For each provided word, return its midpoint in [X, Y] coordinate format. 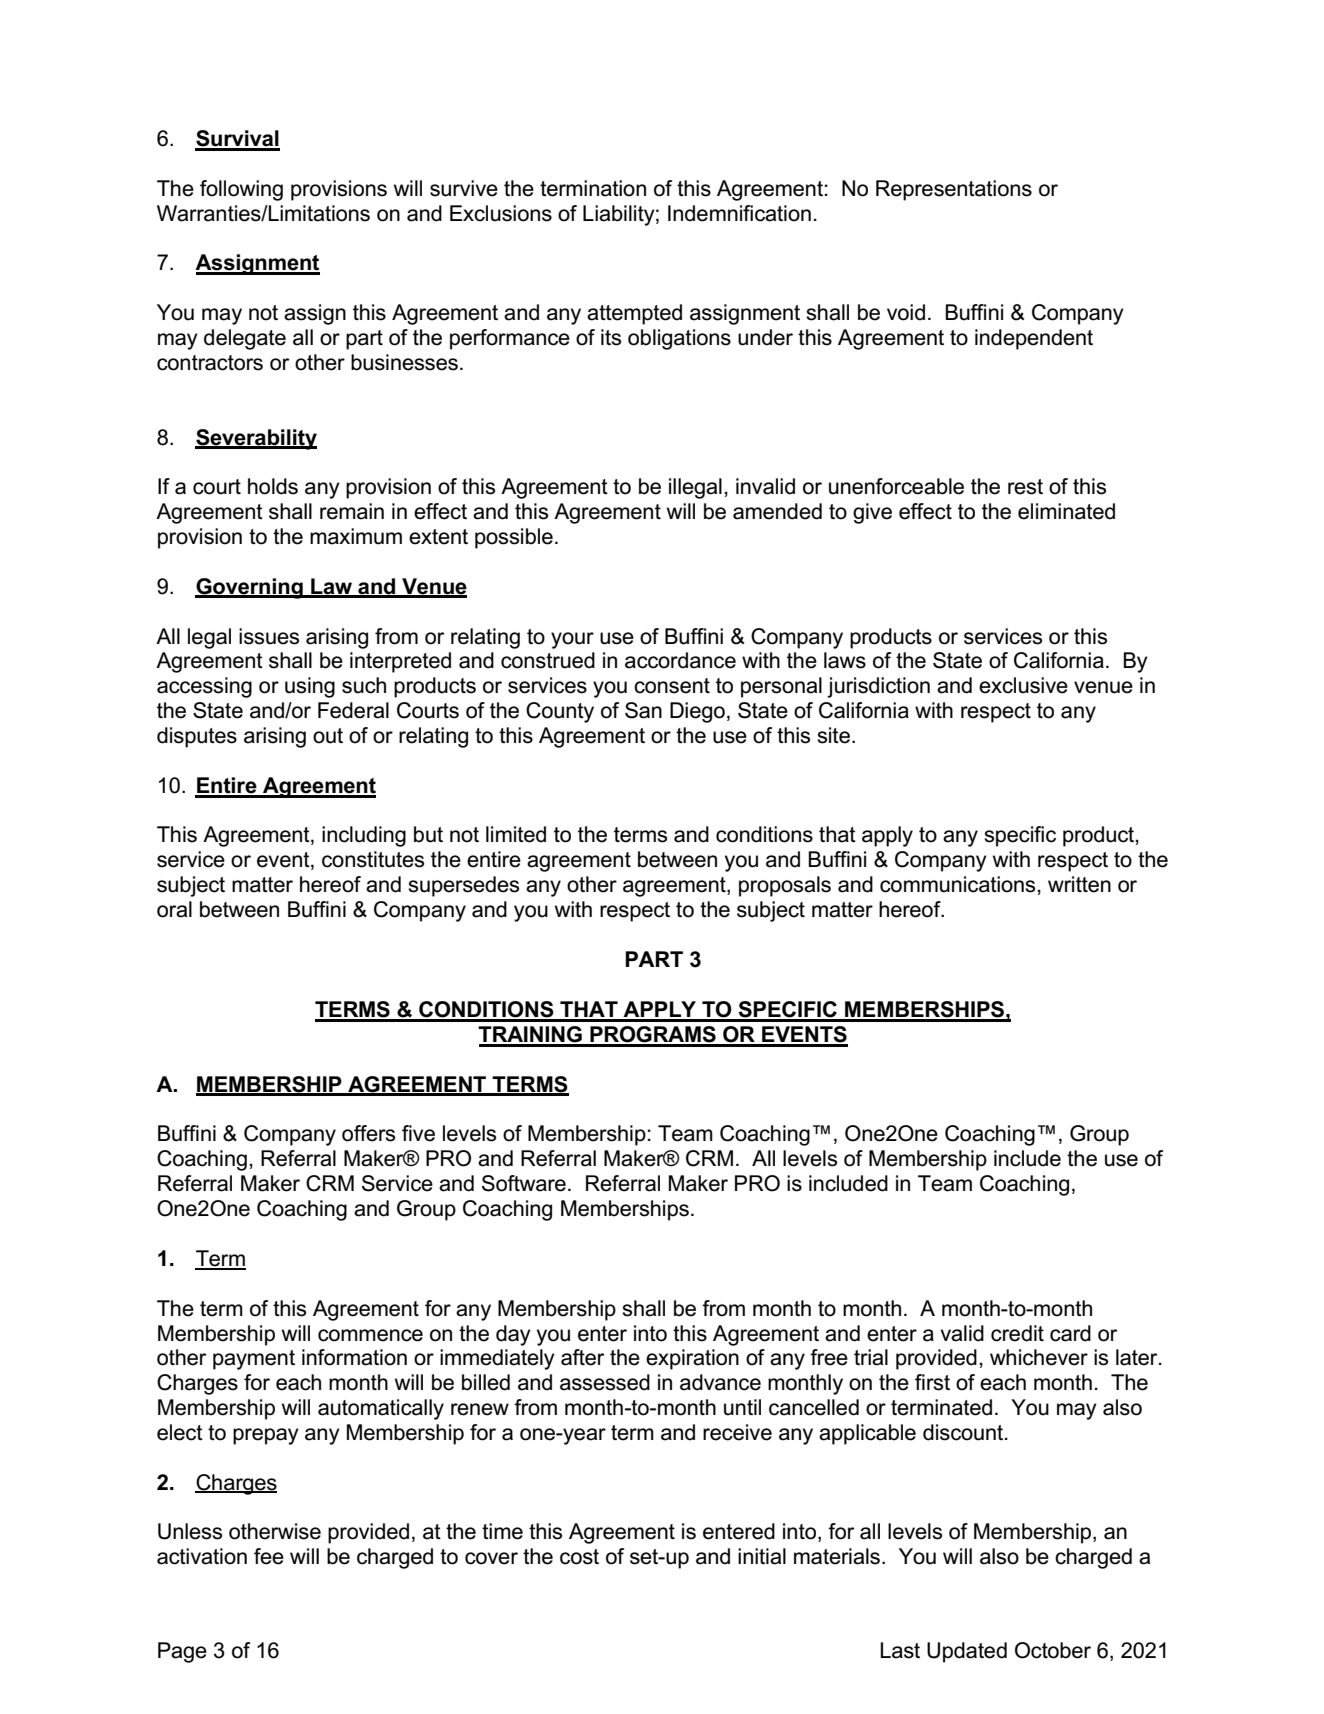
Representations [954, 190]
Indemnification [739, 213]
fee [269, 1556]
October [1053, 1650]
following [241, 190]
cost [579, 1557]
